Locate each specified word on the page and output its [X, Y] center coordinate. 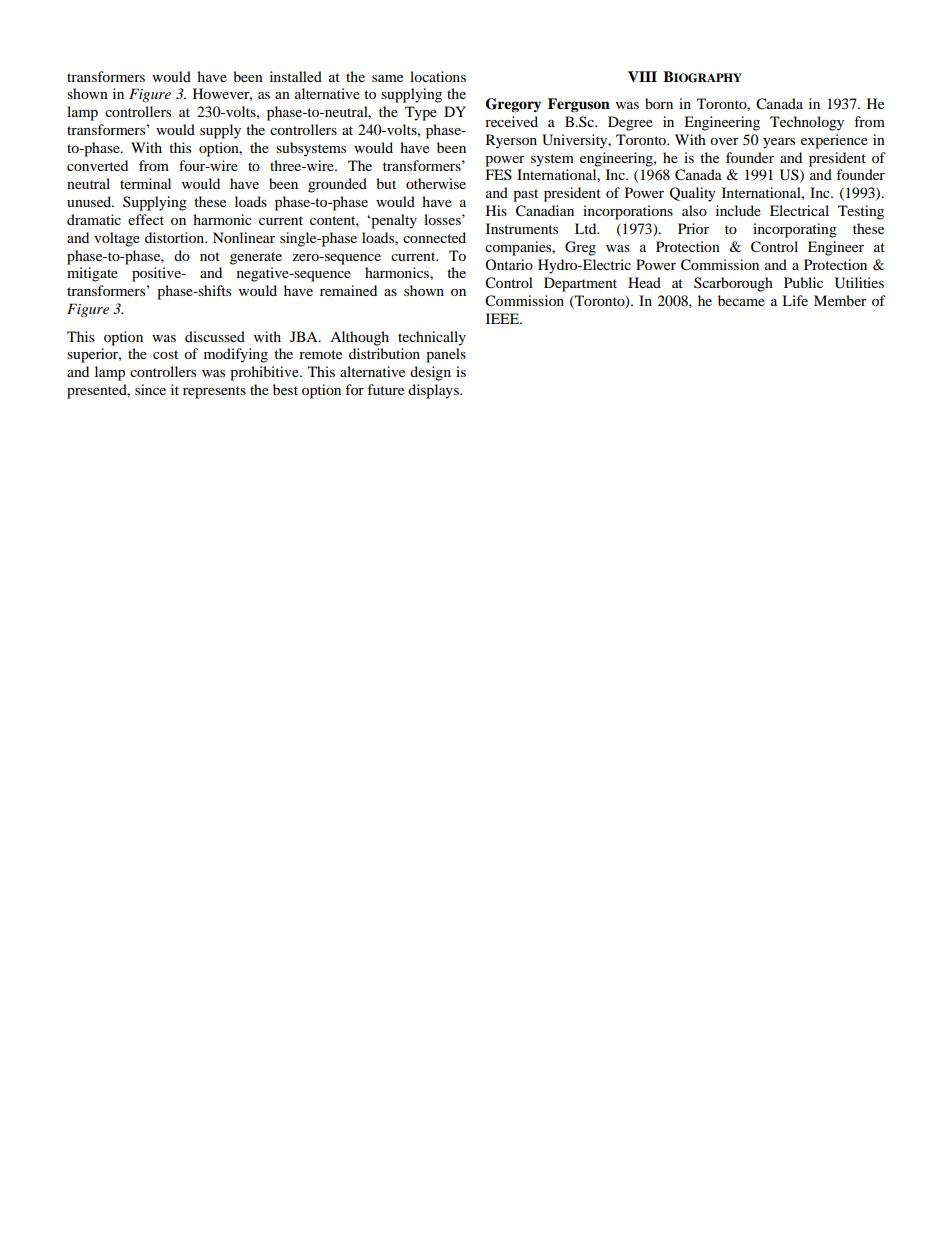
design [430, 373]
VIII [642, 76]
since [150, 389]
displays [434, 391]
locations [438, 76]
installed [296, 76]
